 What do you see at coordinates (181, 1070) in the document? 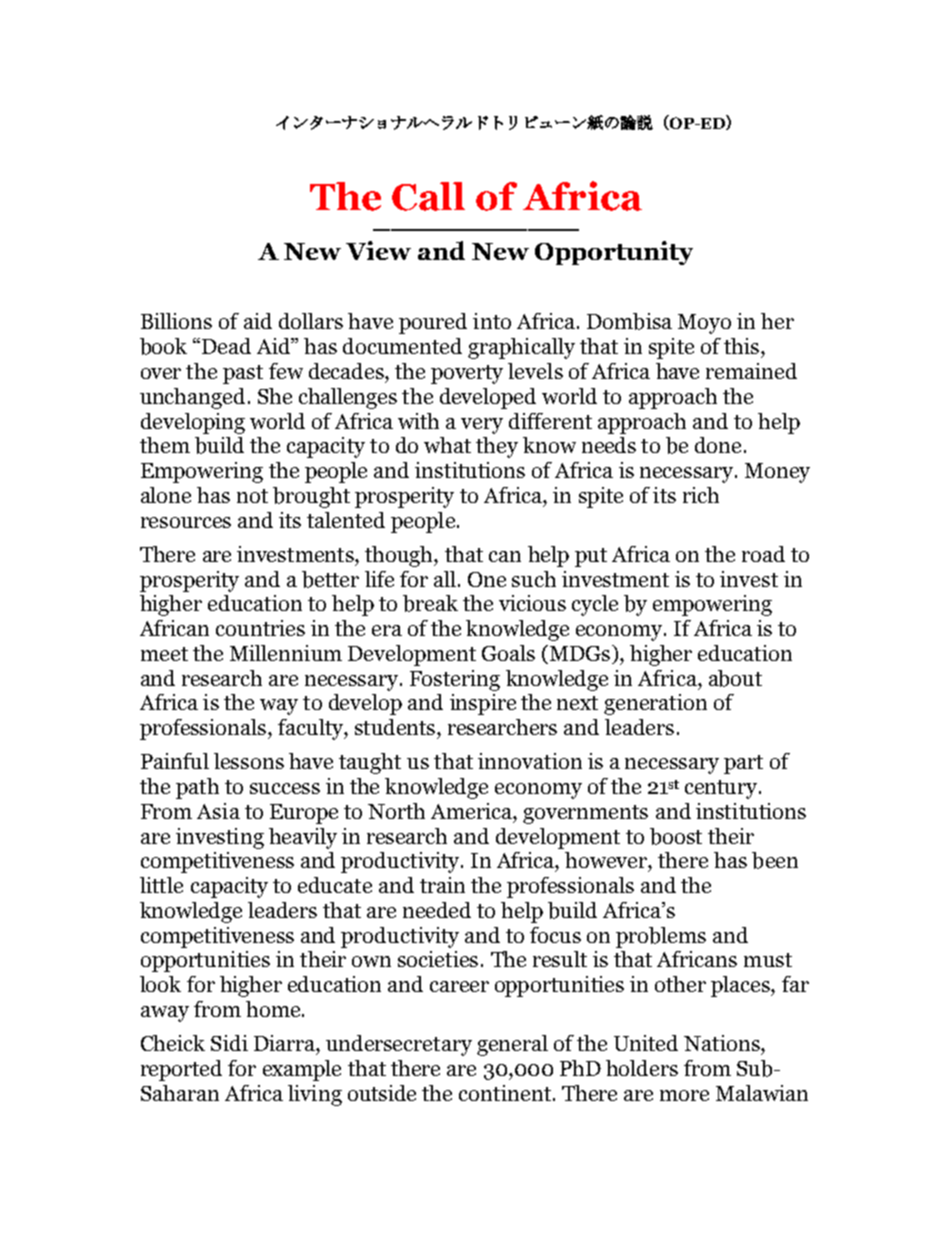
I see `reported` at bounding box center [181, 1070].
